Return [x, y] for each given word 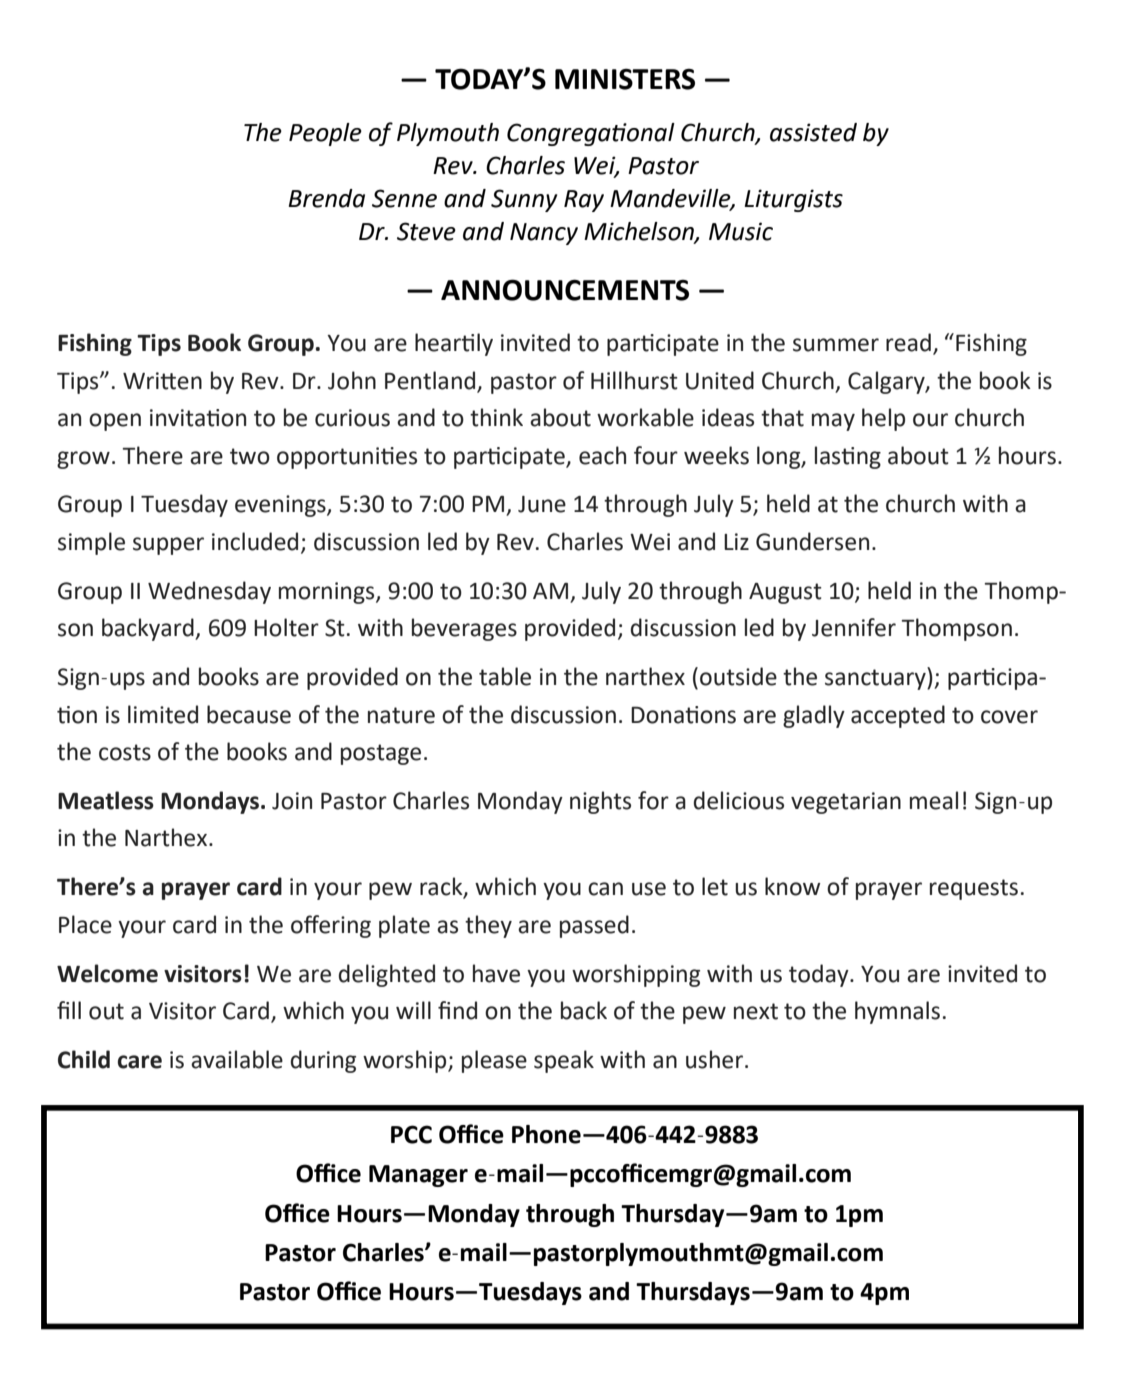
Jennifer [854, 627]
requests [974, 889]
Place [85, 924]
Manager [418, 1176]
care [140, 1062]
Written [162, 381]
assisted [813, 132]
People [325, 134]
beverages [464, 629]
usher [714, 1059]
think [496, 417]
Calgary [887, 382]
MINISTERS [625, 79]
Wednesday [209, 592]
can [605, 889]
